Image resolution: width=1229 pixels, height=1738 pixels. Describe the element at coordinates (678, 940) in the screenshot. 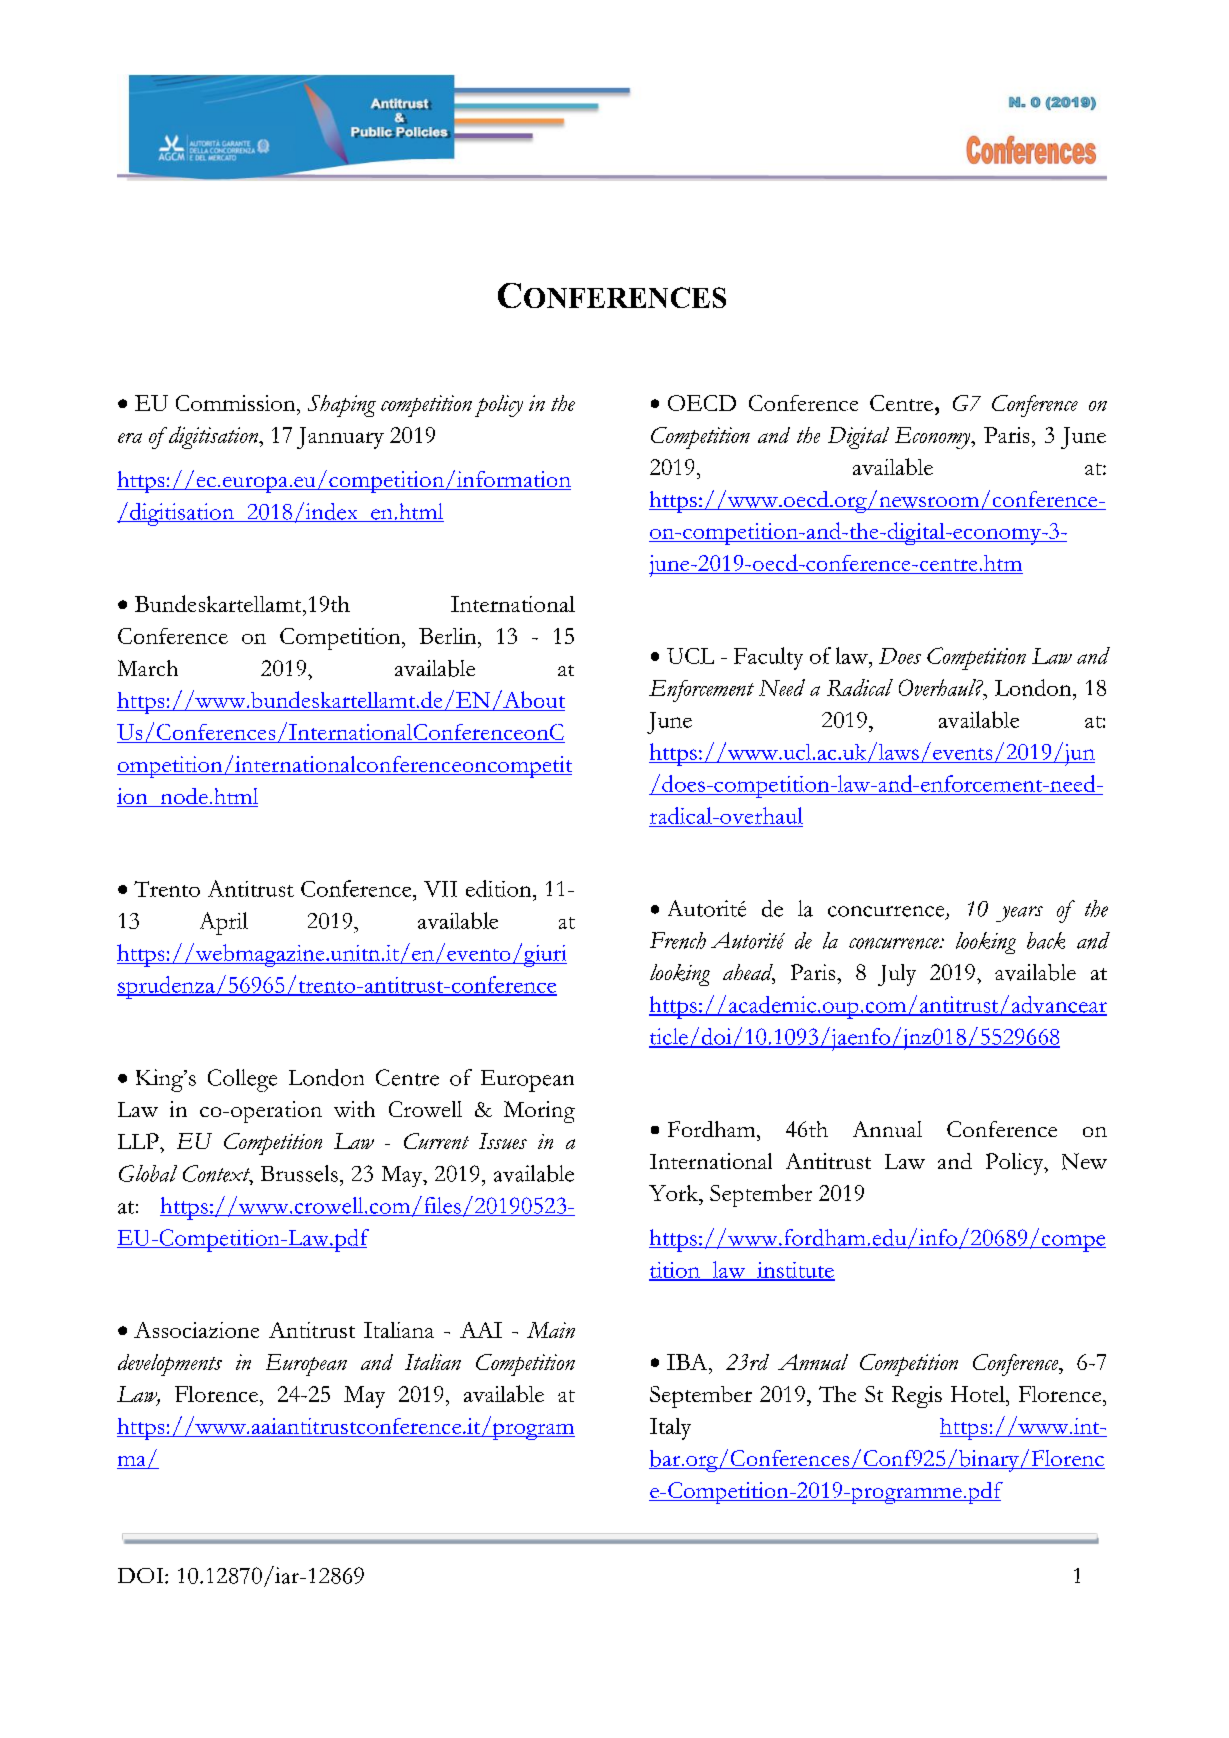

I see `French` at that location.
